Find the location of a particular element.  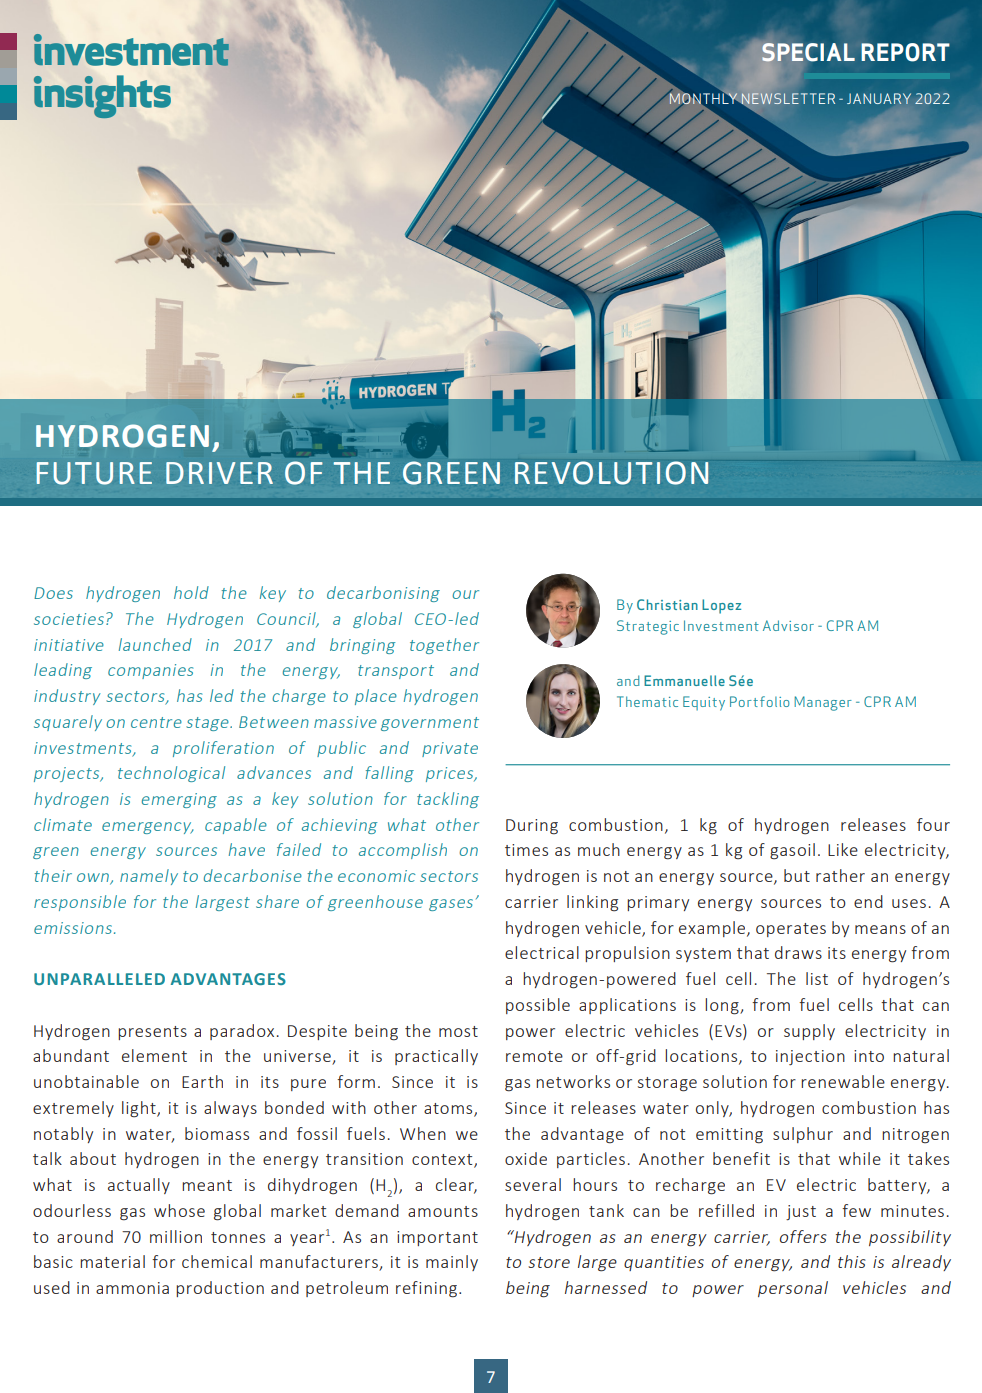

FUTURE is located at coordinates (94, 473).
